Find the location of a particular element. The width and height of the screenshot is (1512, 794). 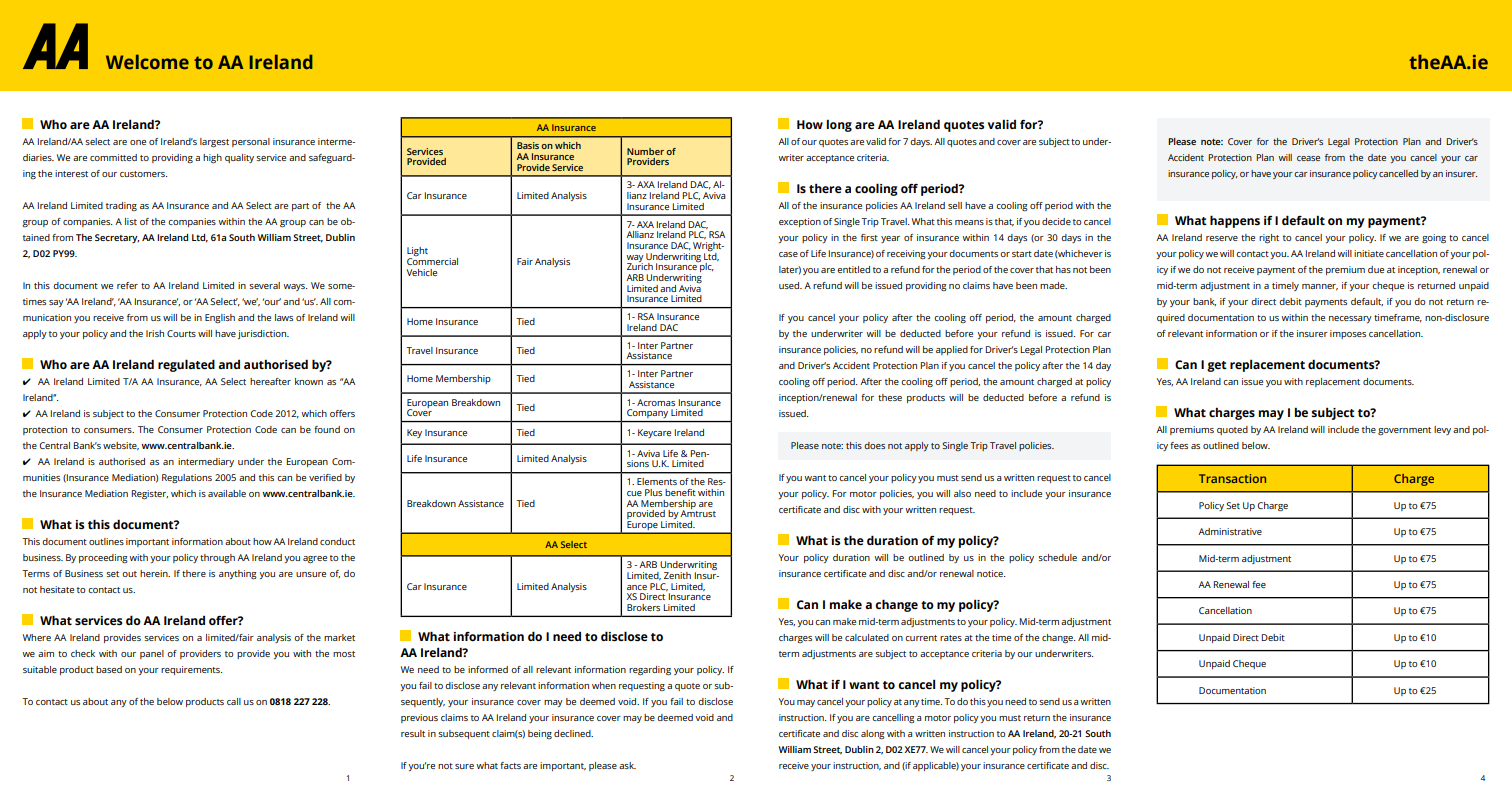

Administrative is located at coordinates (1230, 531).
